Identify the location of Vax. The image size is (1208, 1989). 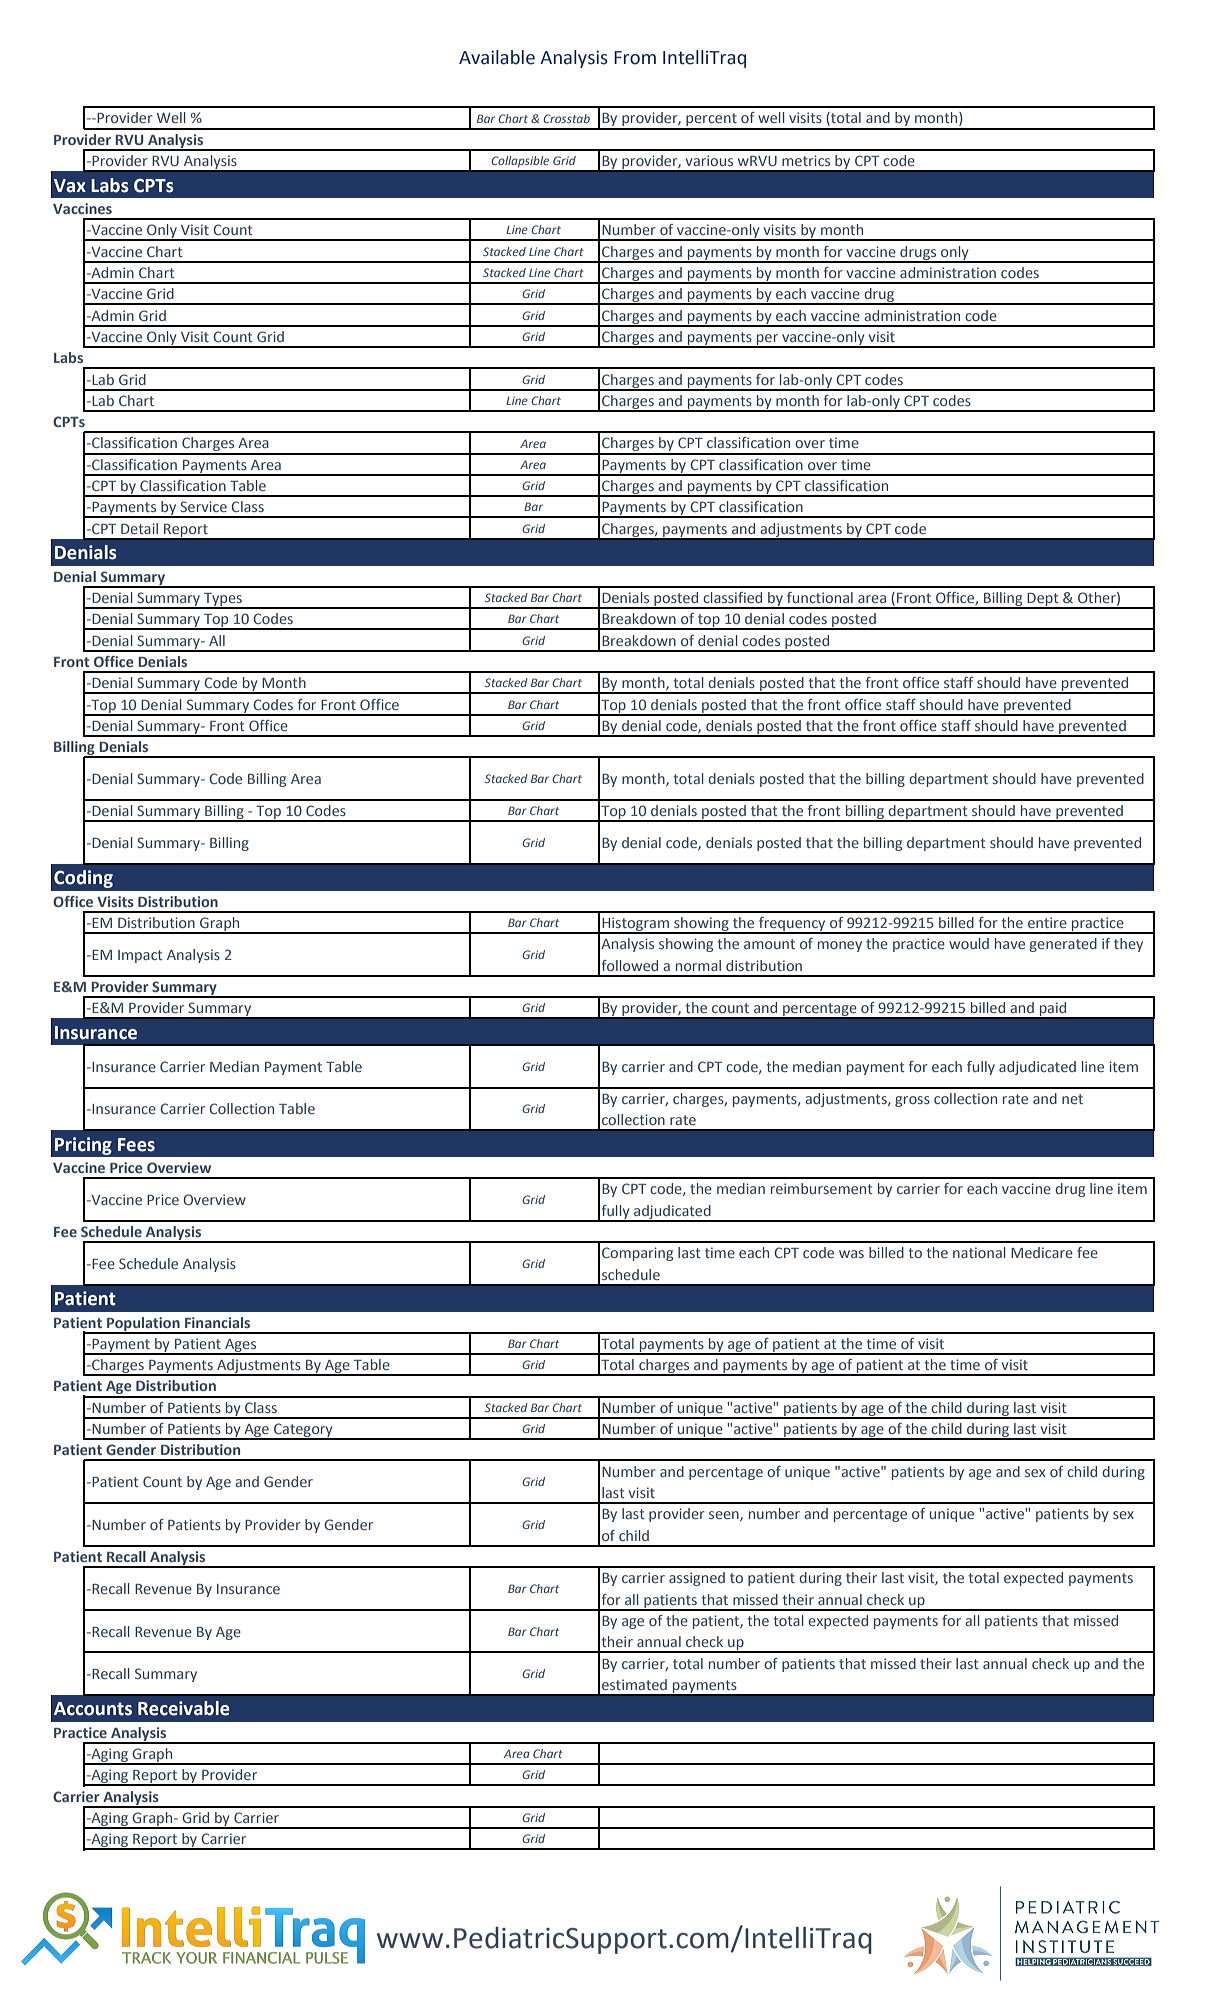
(70, 186).
